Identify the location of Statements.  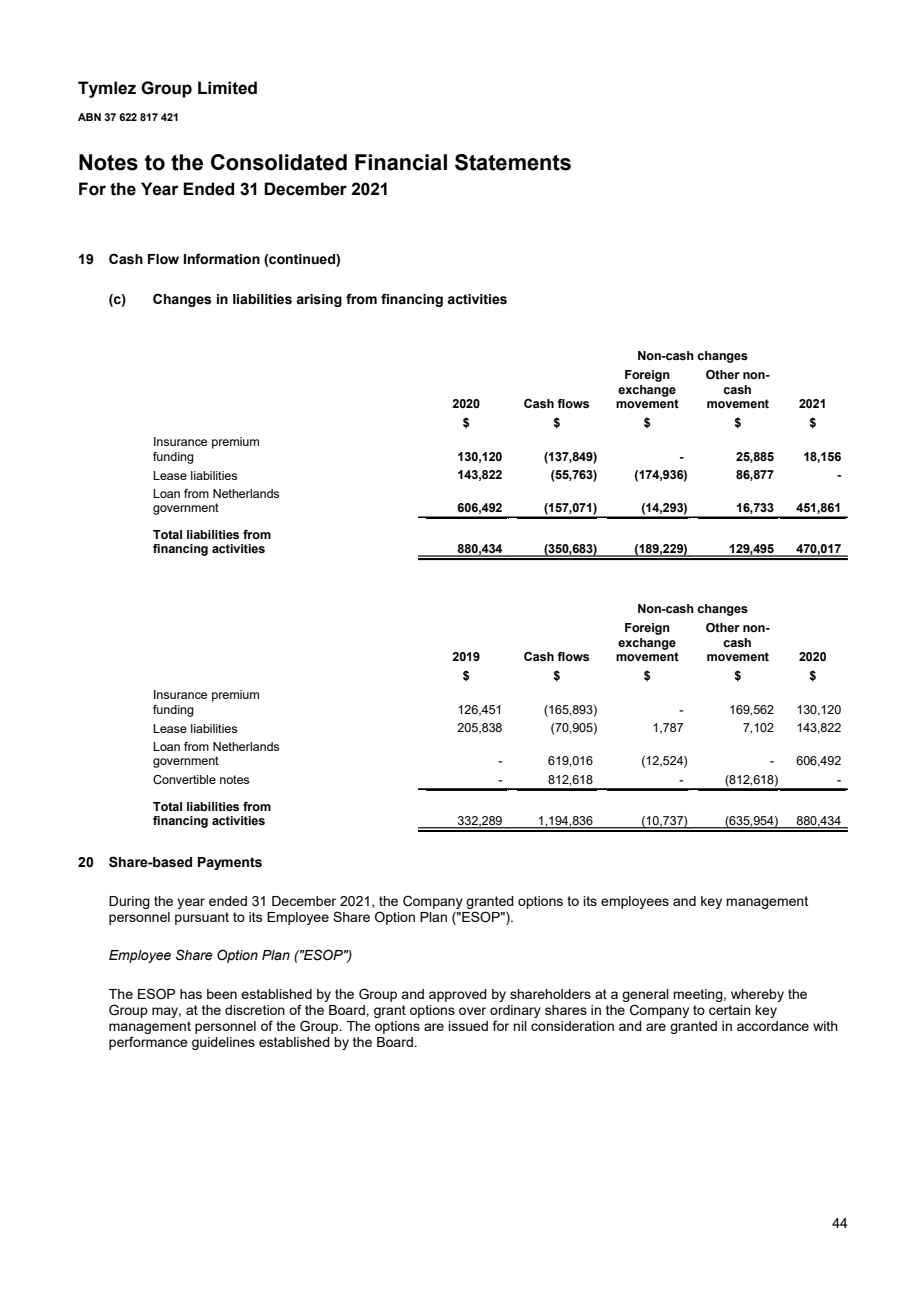
(513, 162).
